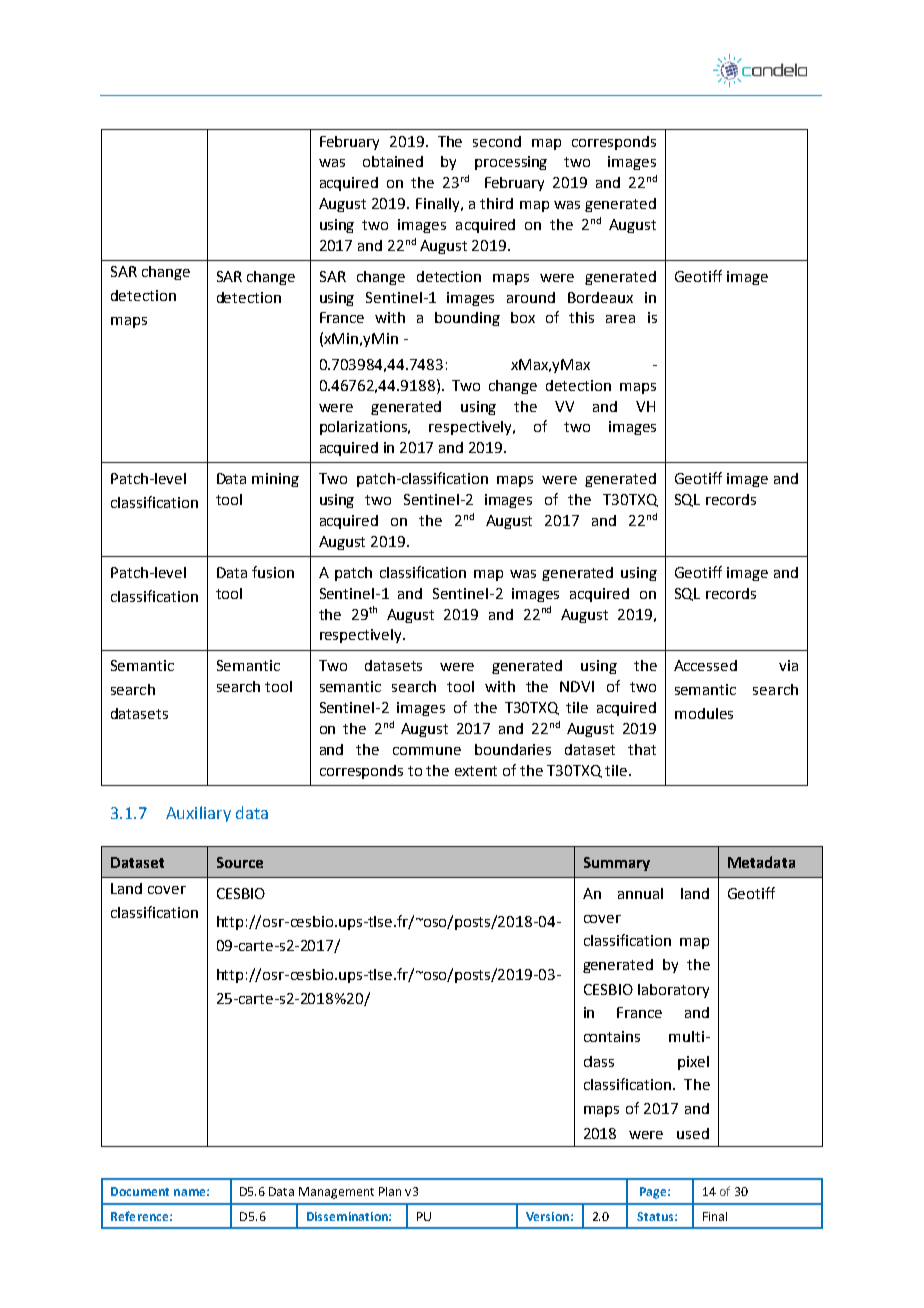  I want to click on annual, so click(640, 893).
